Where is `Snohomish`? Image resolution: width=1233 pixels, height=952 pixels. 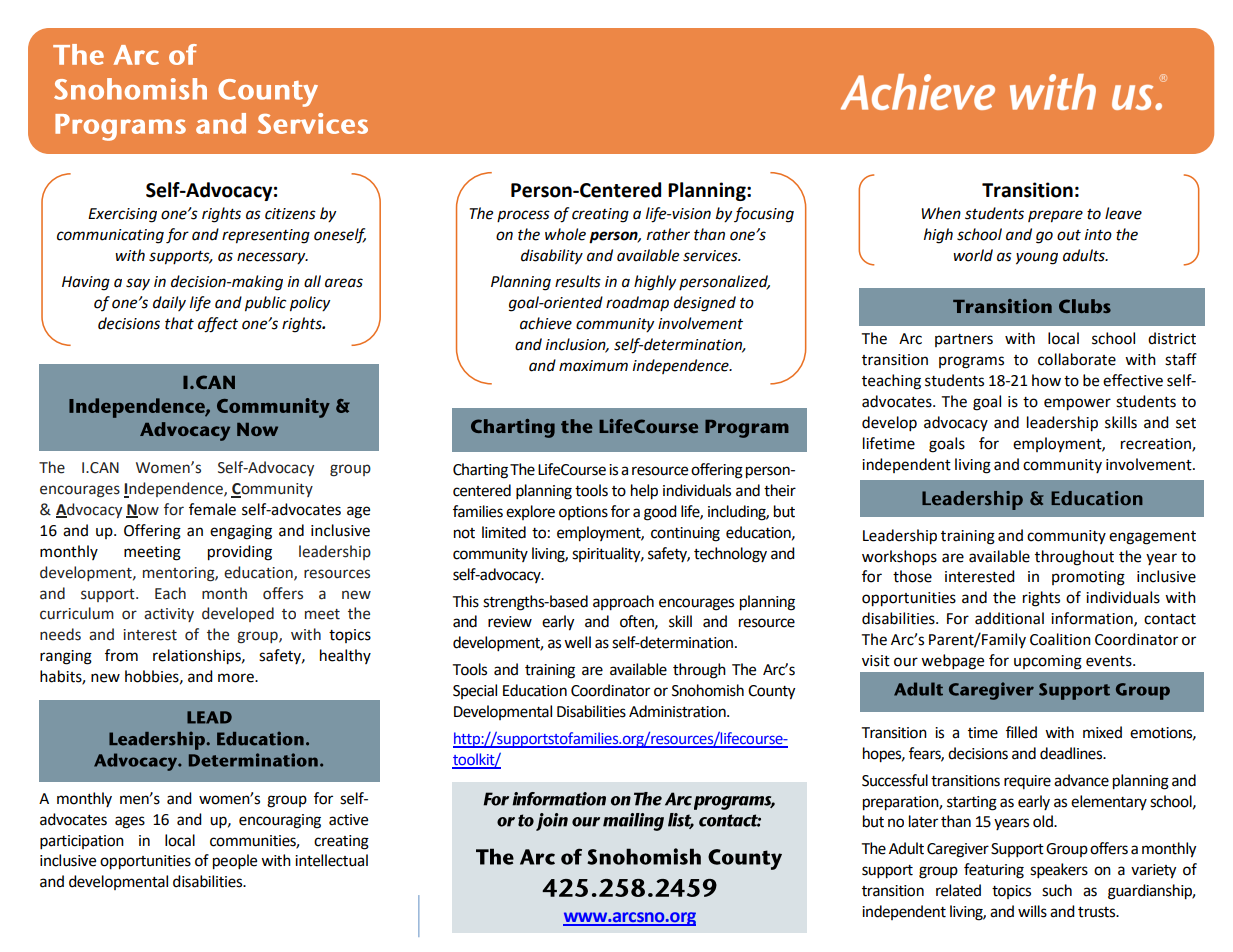 Snohomish is located at coordinates (708, 690).
